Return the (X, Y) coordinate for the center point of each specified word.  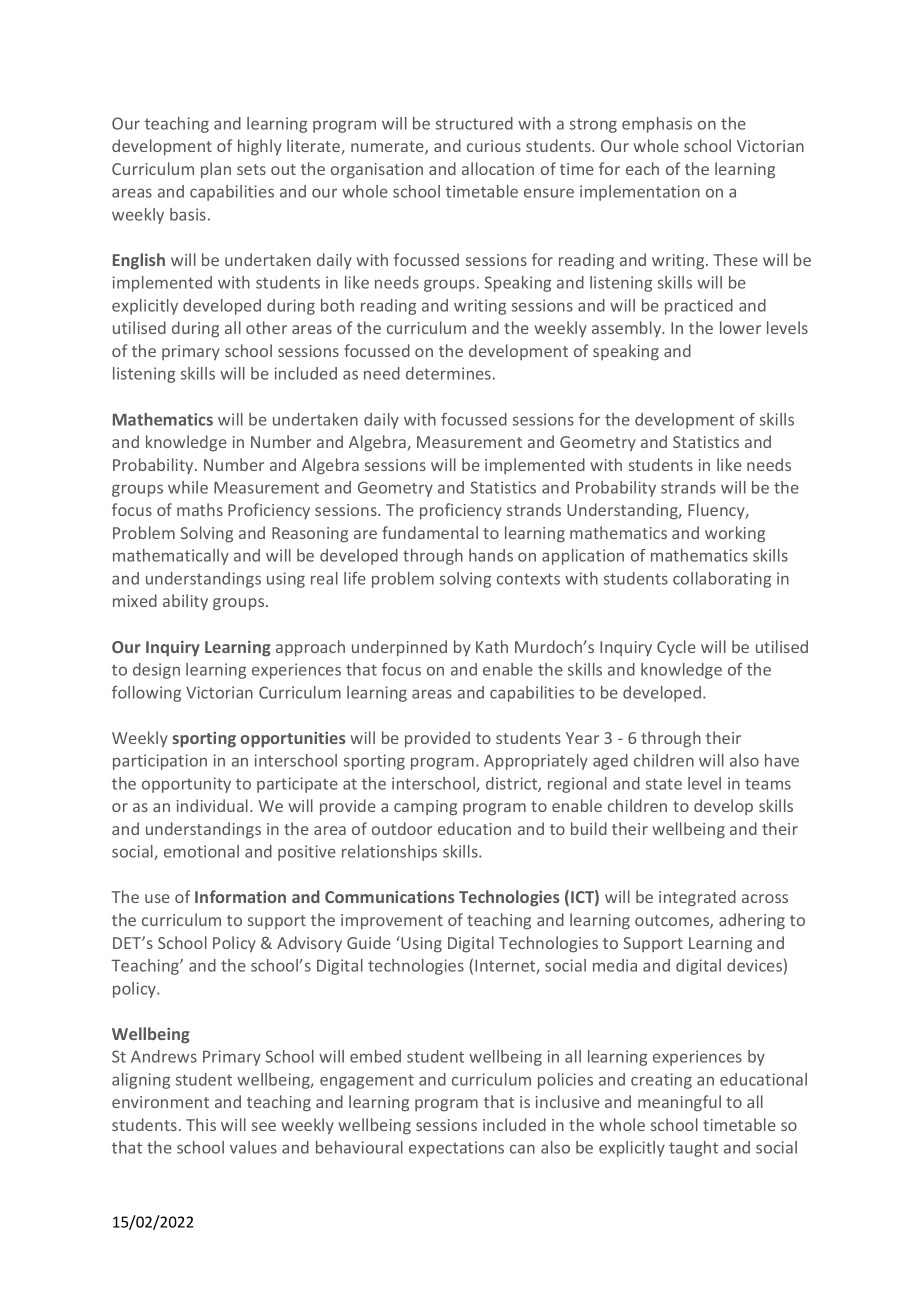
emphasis (657, 125)
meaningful (679, 1103)
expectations (456, 1149)
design (156, 671)
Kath (492, 646)
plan (216, 170)
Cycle (676, 648)
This (201, 1124)
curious (494, 146)
